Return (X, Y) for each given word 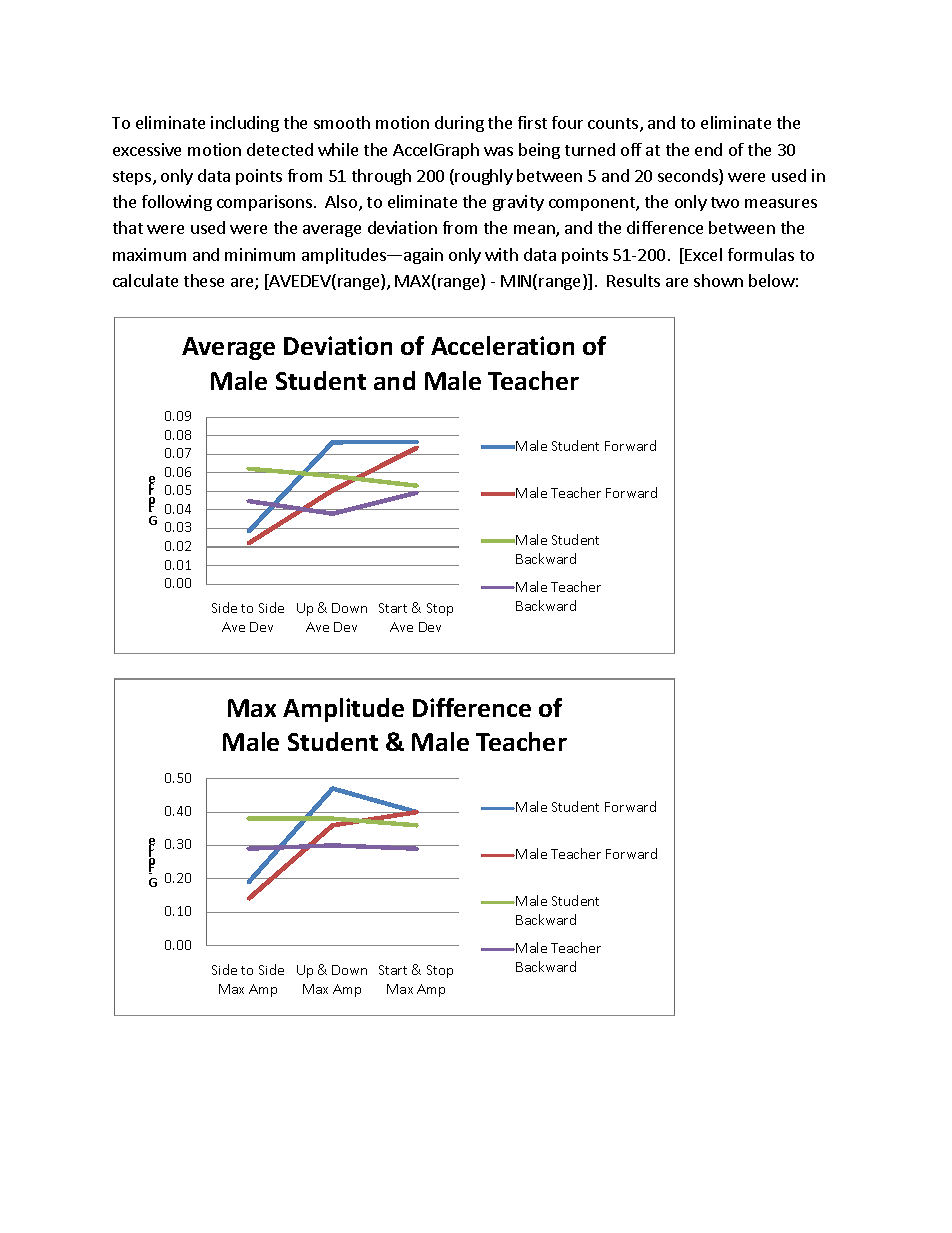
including (245, 124)
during (459, 124)
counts (613, 123)
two (725, 202)
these (204, 280)
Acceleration (502, 345)
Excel (703, 254)
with (501, 254)
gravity (518, 203)
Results (633, 280)
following (177, 203)
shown (718, 280)
